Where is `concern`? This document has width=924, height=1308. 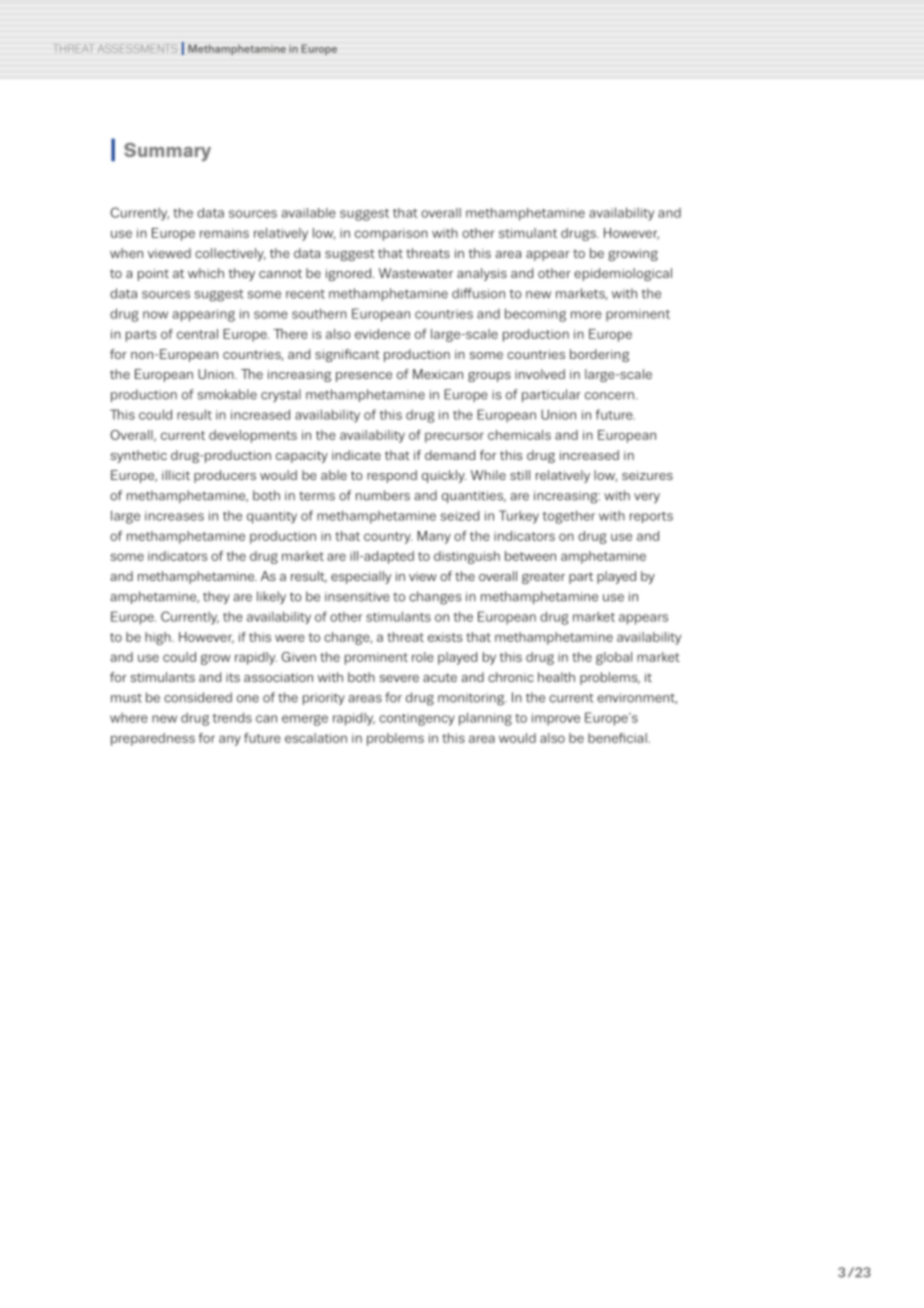
concern is located at coordinates (609, 396).
